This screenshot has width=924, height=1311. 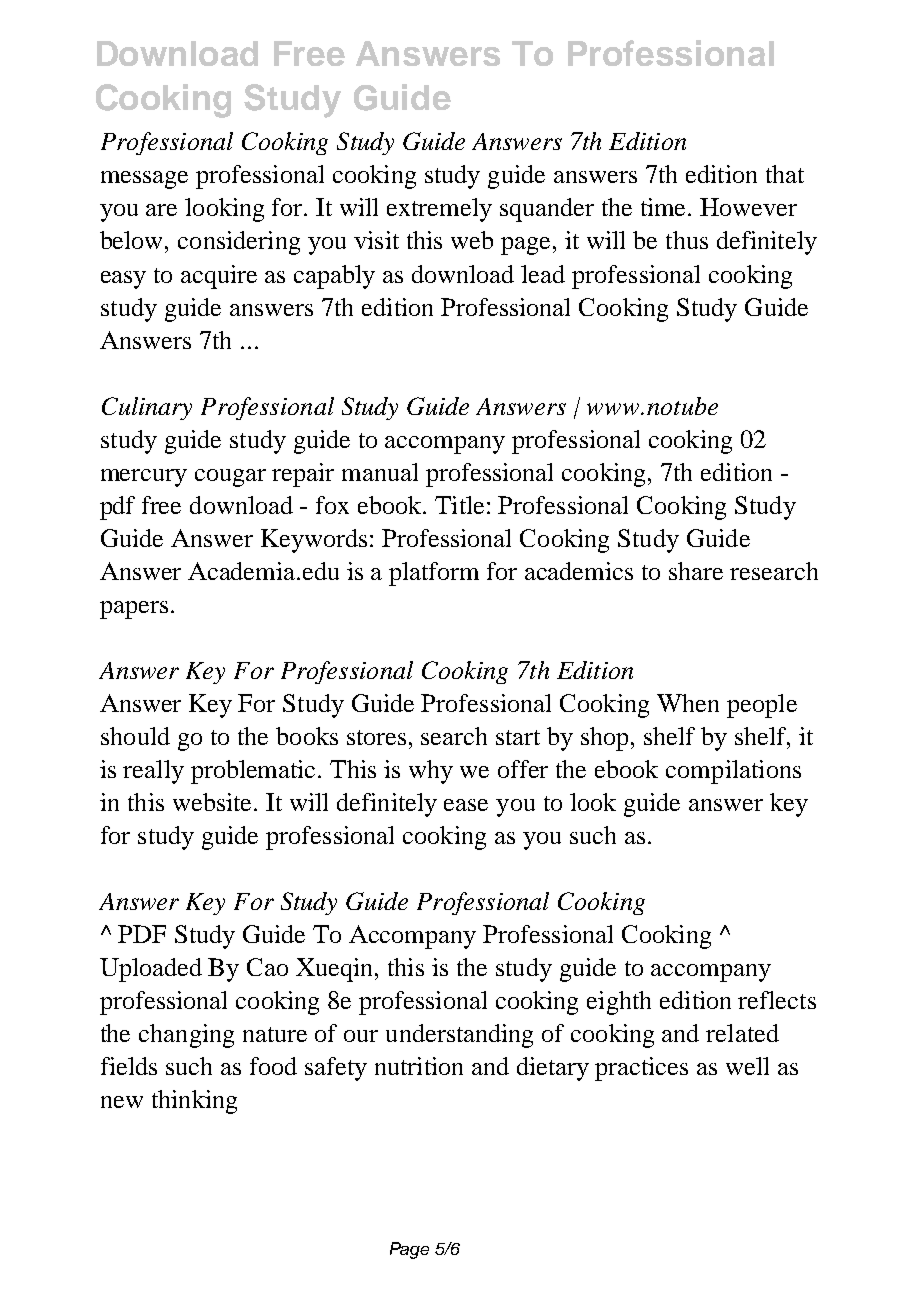 What do you see at coordinates (665, 207) in the screenshot?
I see `time` at bounding box center [665, 207].
